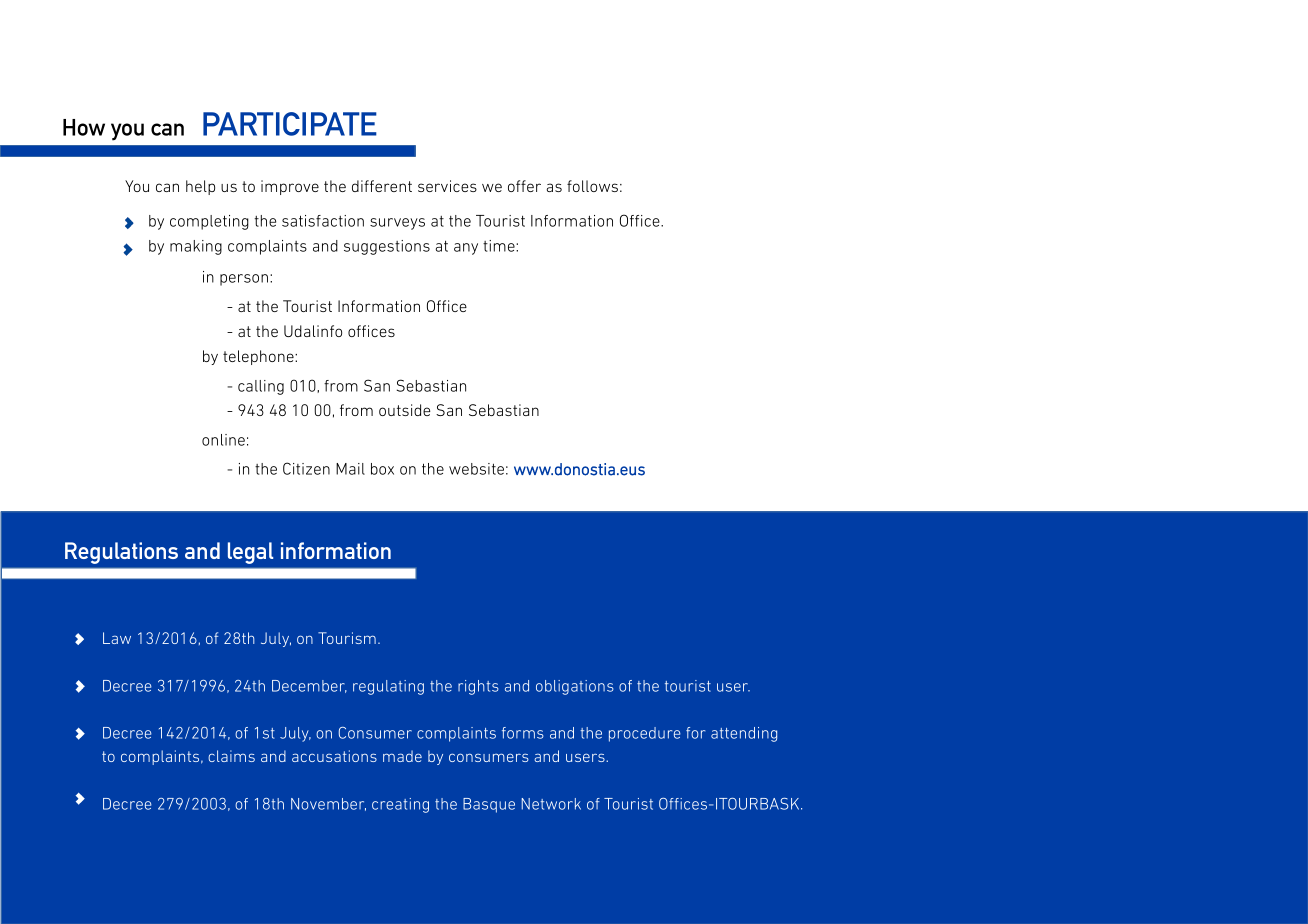 The width and height of the screenshot is (1308, 924). Describe the element at coordinates (223, 440) in the screenshot. I see `online` at that location.
